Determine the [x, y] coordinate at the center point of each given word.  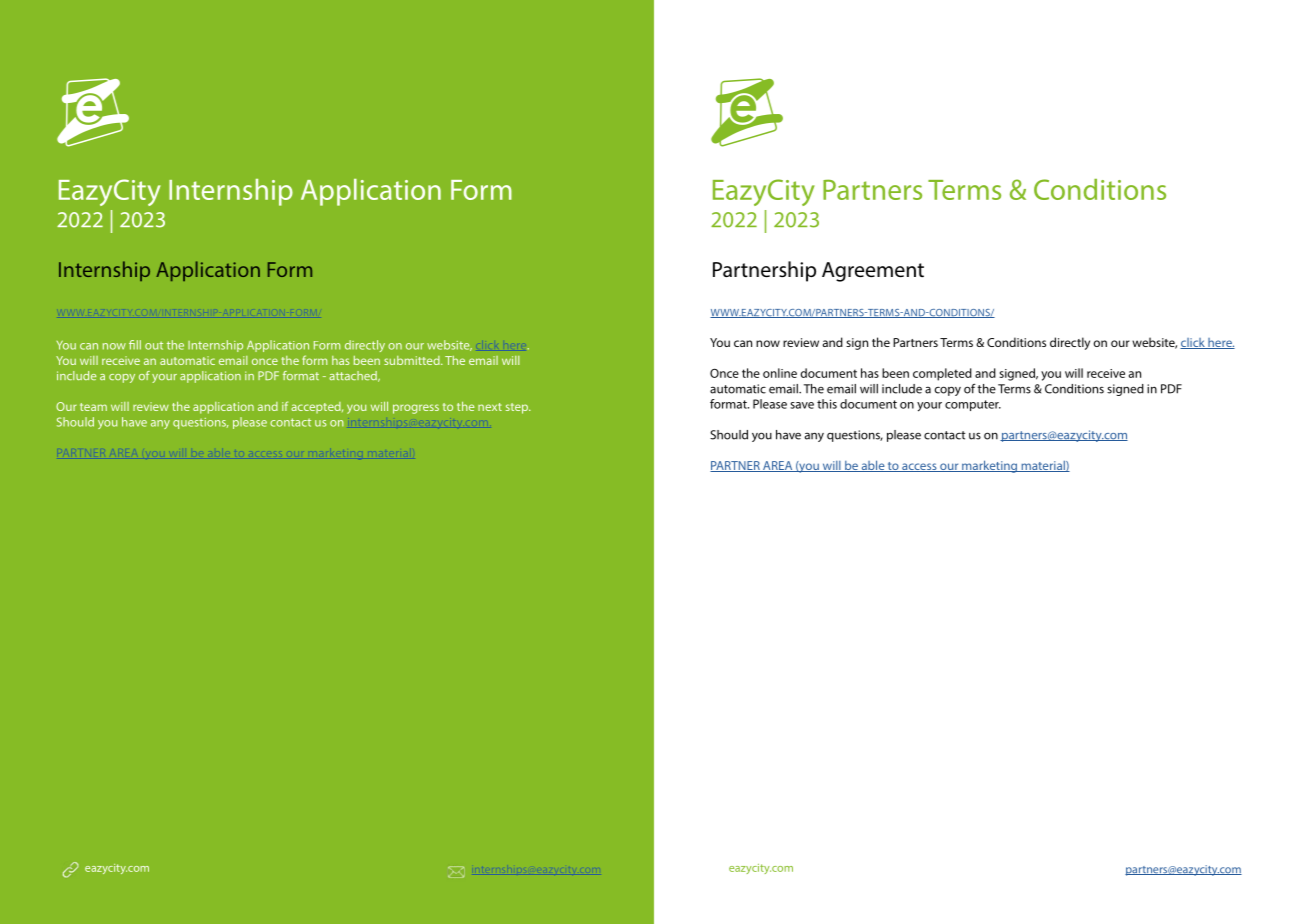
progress [416, 409]
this [827, 404]
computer [973, 405]
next [490, 407]
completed [942, 374]
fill [135, 345]
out [154, 345]
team [93, 407]
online [780, 373]
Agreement [873, 272]
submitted [413, 360]
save [802, 405]
